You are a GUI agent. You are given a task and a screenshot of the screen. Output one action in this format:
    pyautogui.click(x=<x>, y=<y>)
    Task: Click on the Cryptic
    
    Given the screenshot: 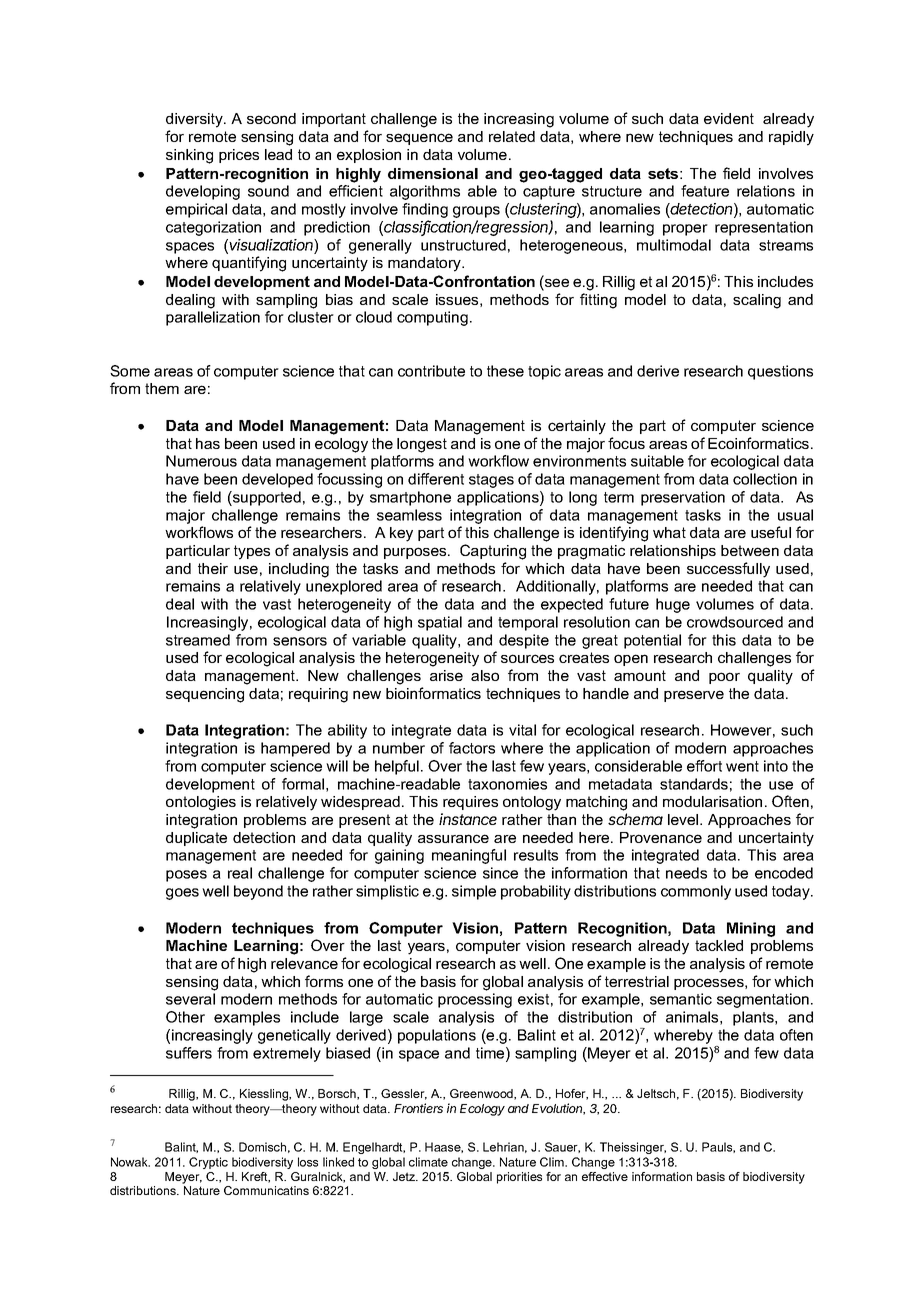 What is the action you would take?
    pyautogui.click(x=208, y=1163)
